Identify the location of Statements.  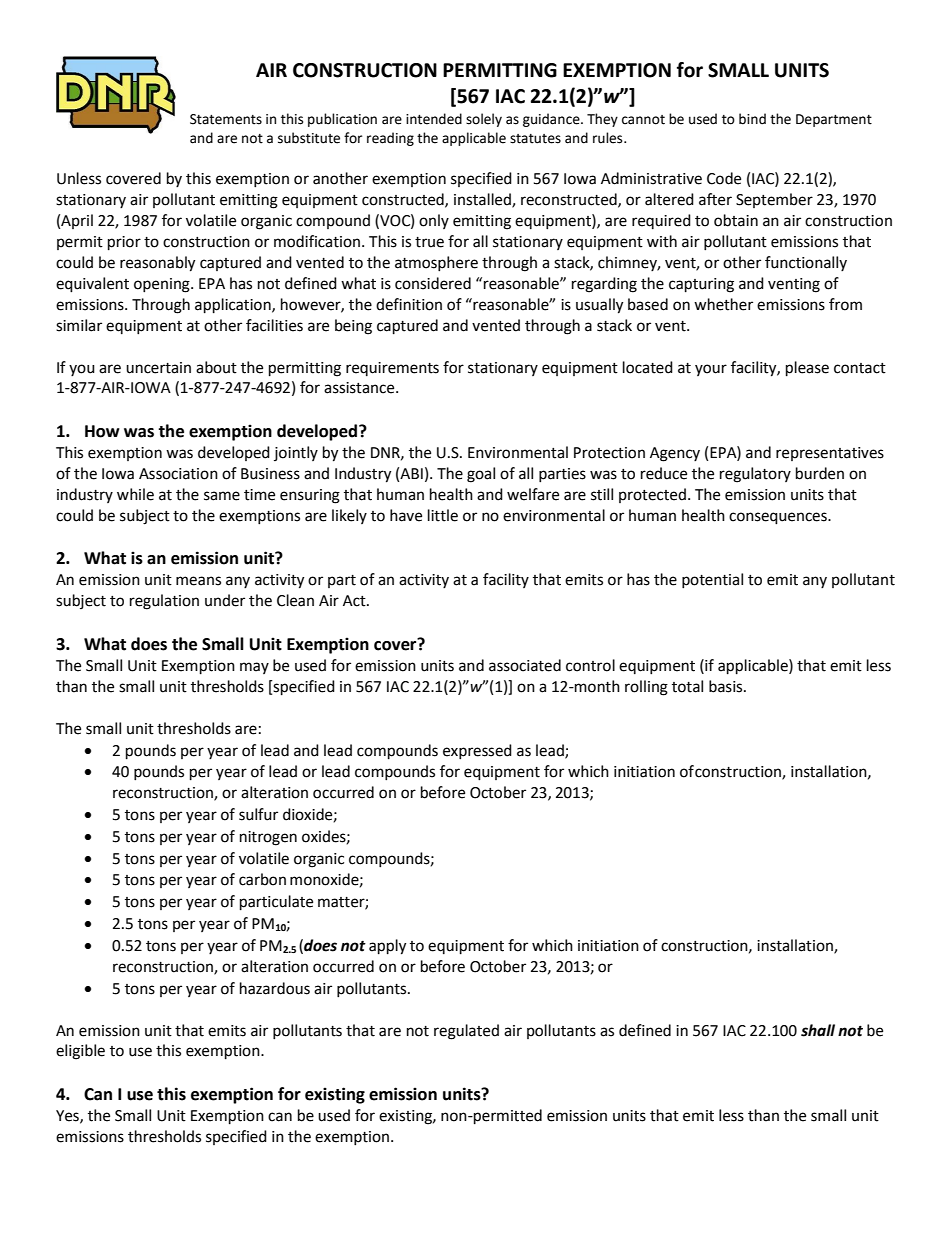
(226, 119).
